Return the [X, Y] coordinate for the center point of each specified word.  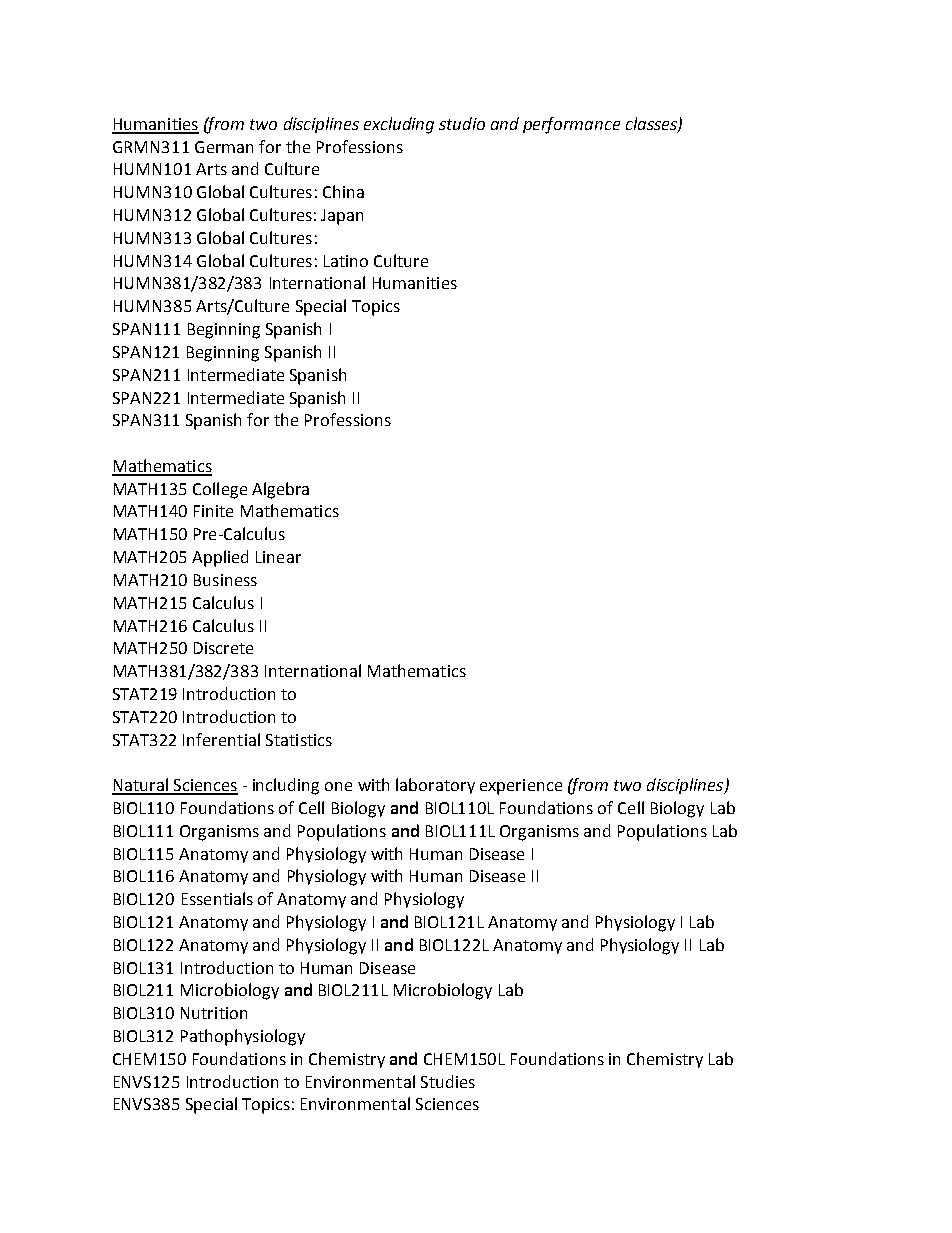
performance [571, 125]
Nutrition [214, 1013]
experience [521, 787]
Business [225, 580]
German [224, 147]
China [343, 191]
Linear [278, 557]
